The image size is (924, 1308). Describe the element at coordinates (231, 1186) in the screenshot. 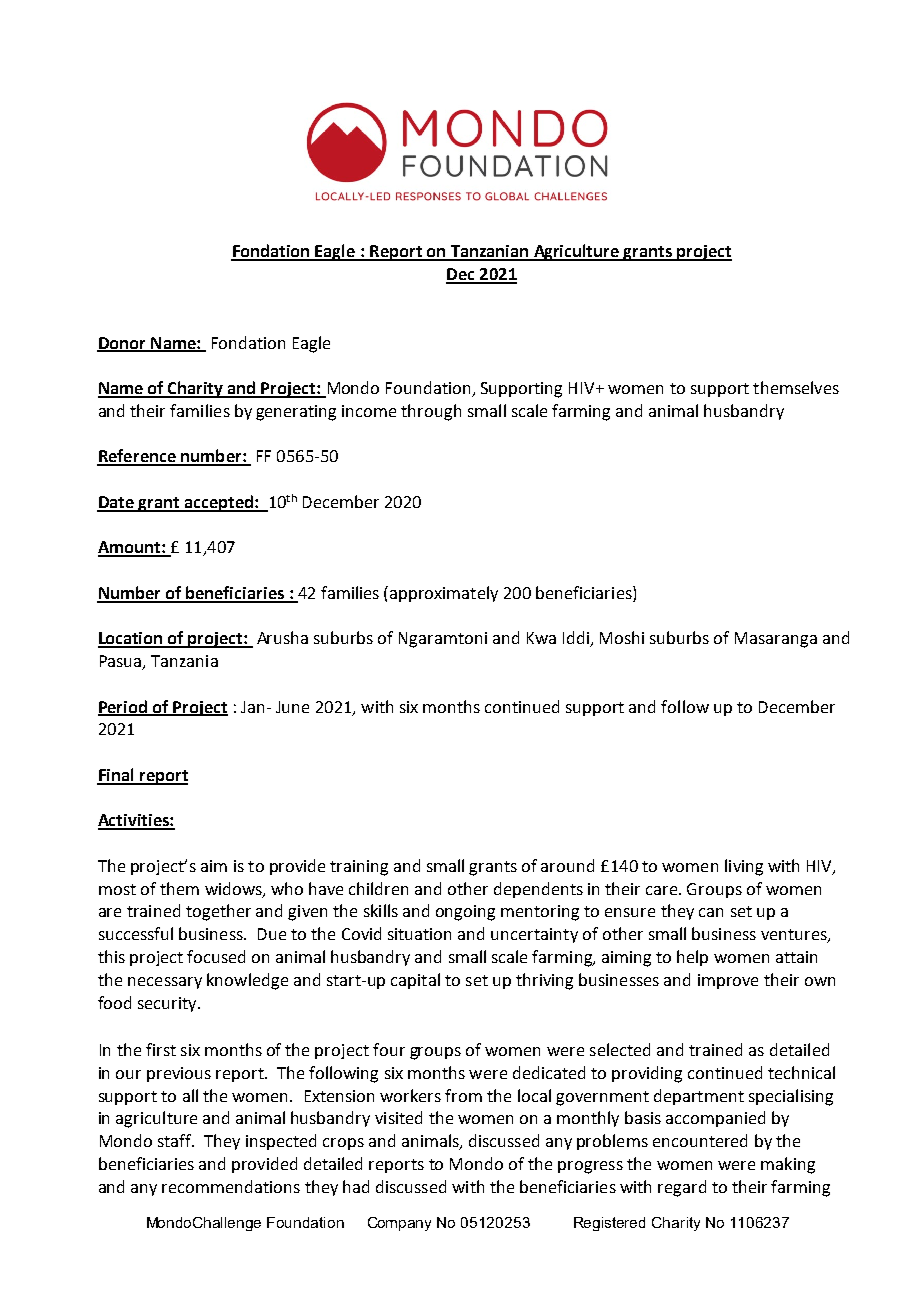

I see `recommendations` at that location.
